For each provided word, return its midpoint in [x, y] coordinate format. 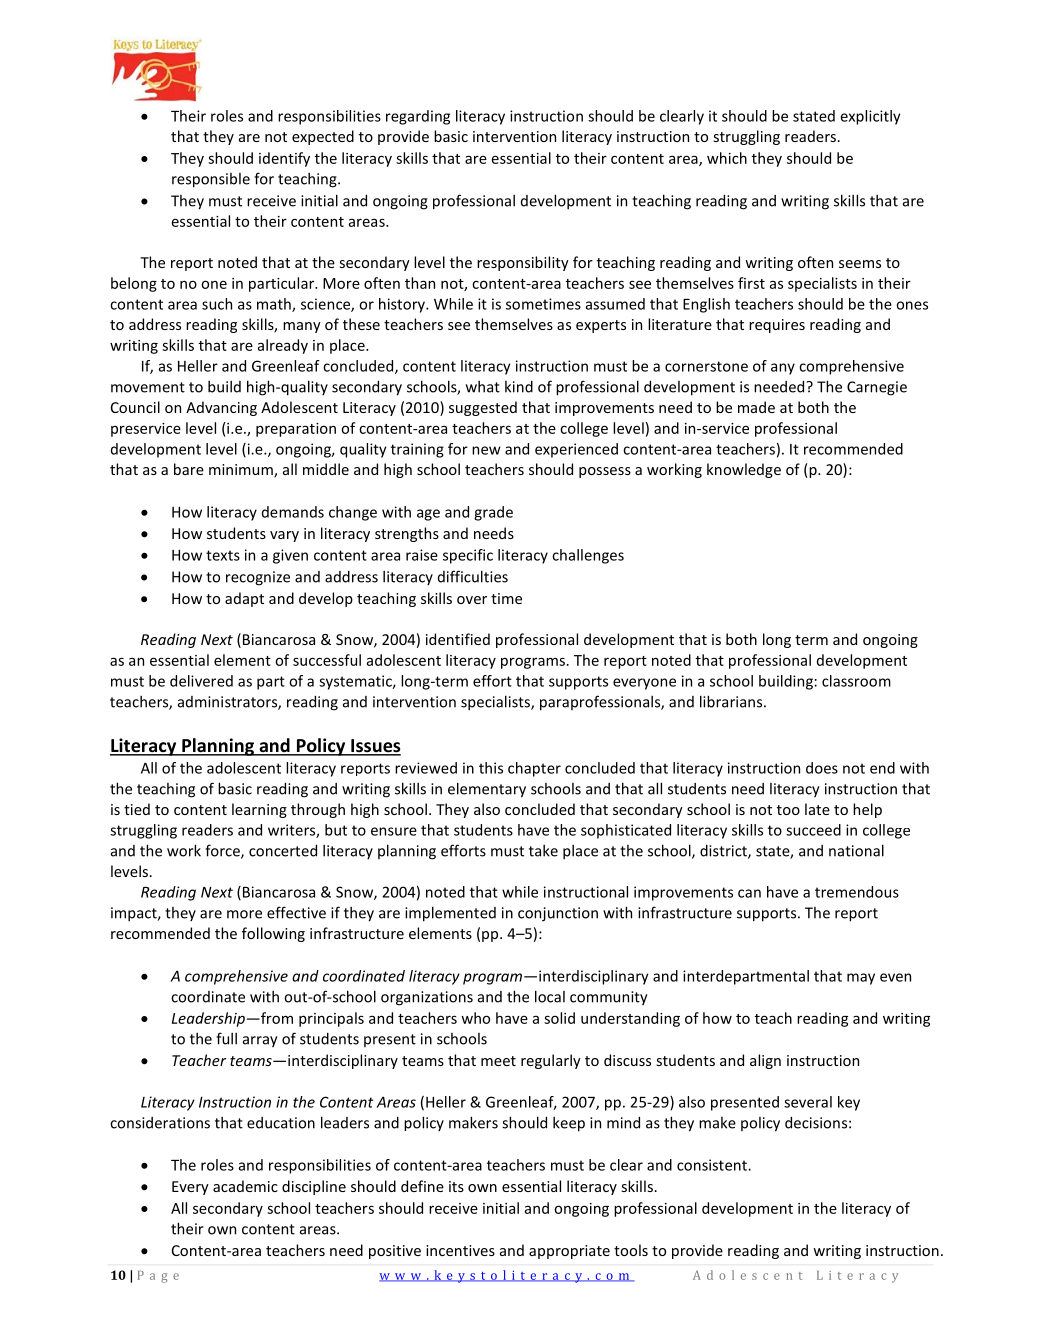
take [543, 851]
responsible [211, 180]
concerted [283, 851]
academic [245, 1186]
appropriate [569, 1252]
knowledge [744, 470]
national [856, 850]
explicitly [870, 117]
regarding [418, 117]
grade [493, 513]
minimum [242, 471]
